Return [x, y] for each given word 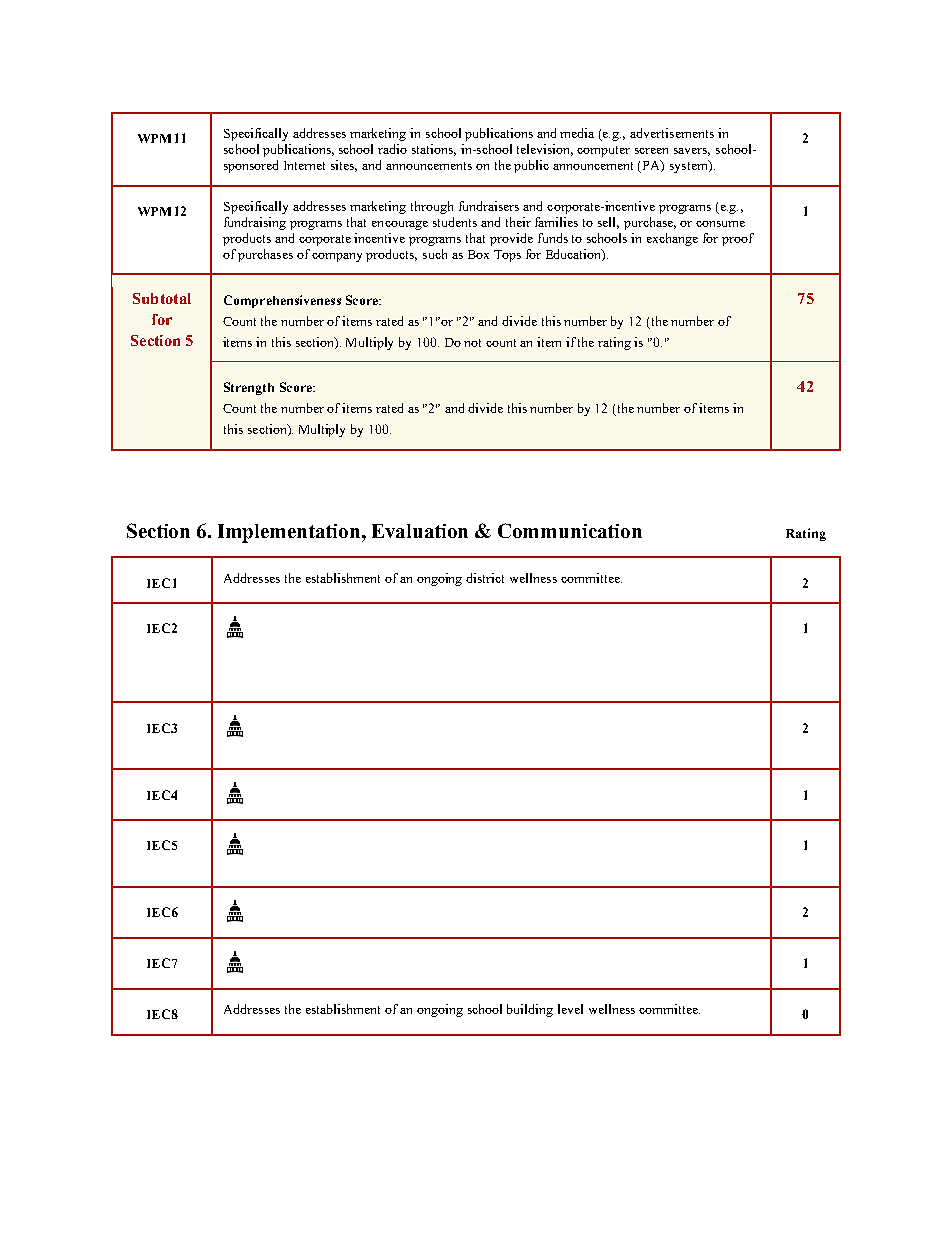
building [530, 1010]
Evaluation [420, 531]
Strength [249, 388]
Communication [570, 530]
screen [651, 151]
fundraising [255, 223]
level [570, 1009]
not [472, 343]
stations [434, 150]
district [485, 578]
